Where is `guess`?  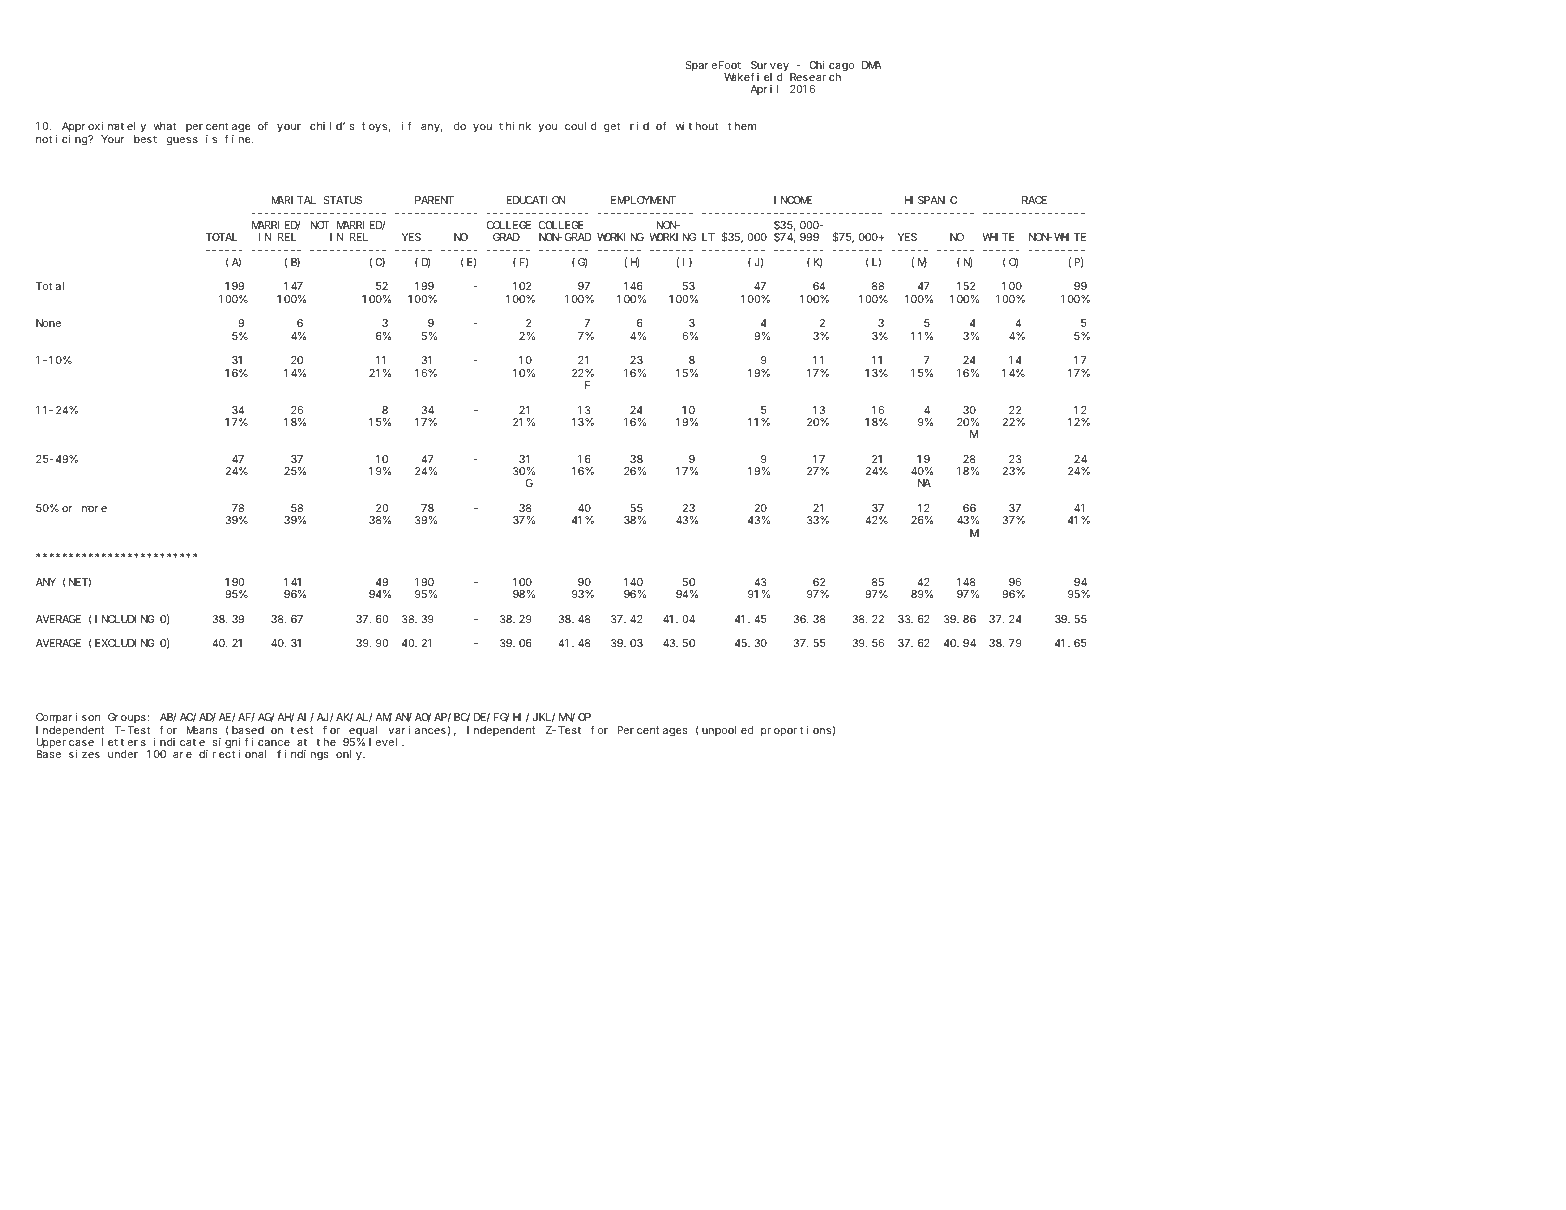
guess is located at coordinates (182, 141).
